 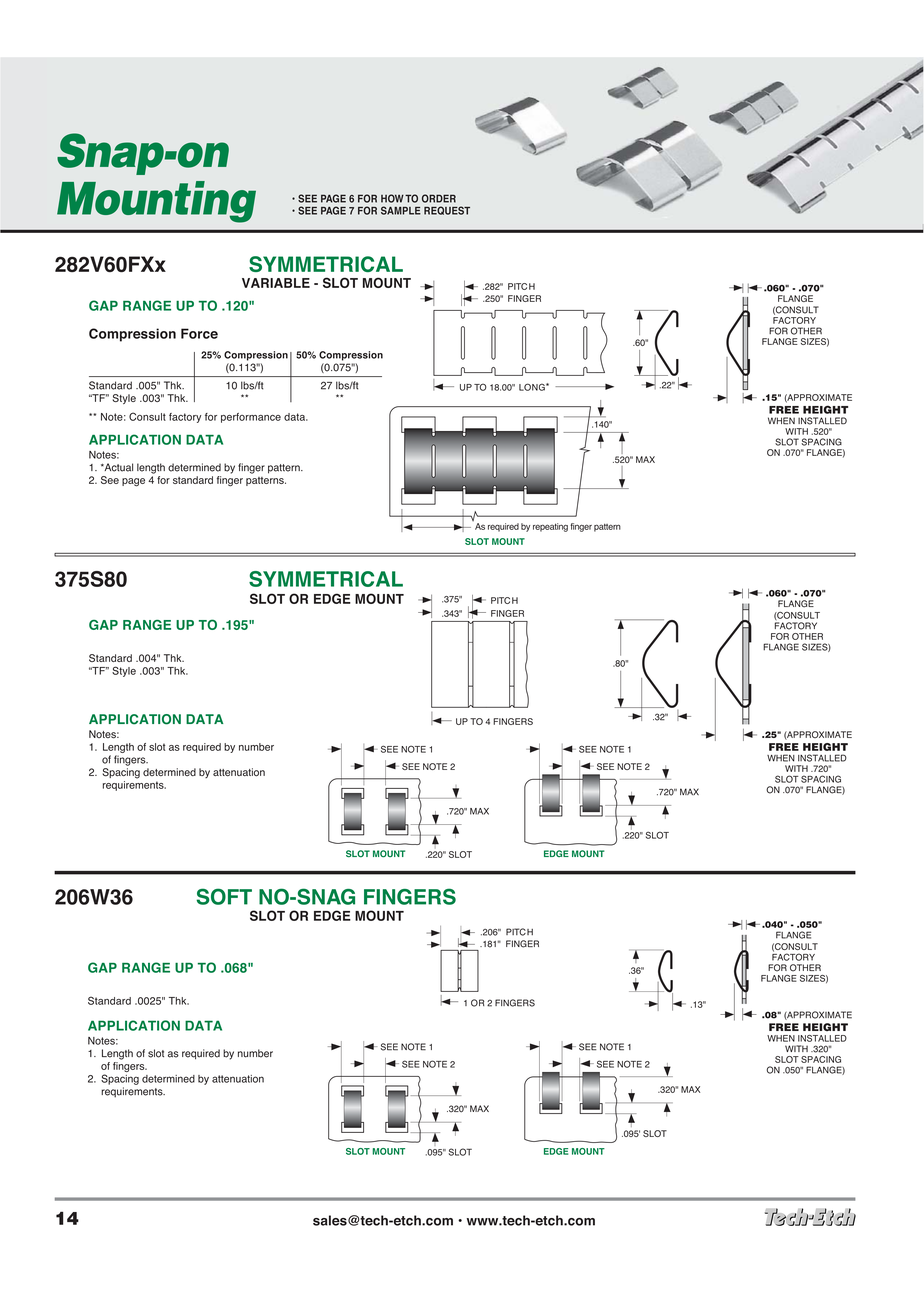 What do you see at coordinates (401, 210) in the document?
I see `SAMPLE` at bounding box center [401, 210].
